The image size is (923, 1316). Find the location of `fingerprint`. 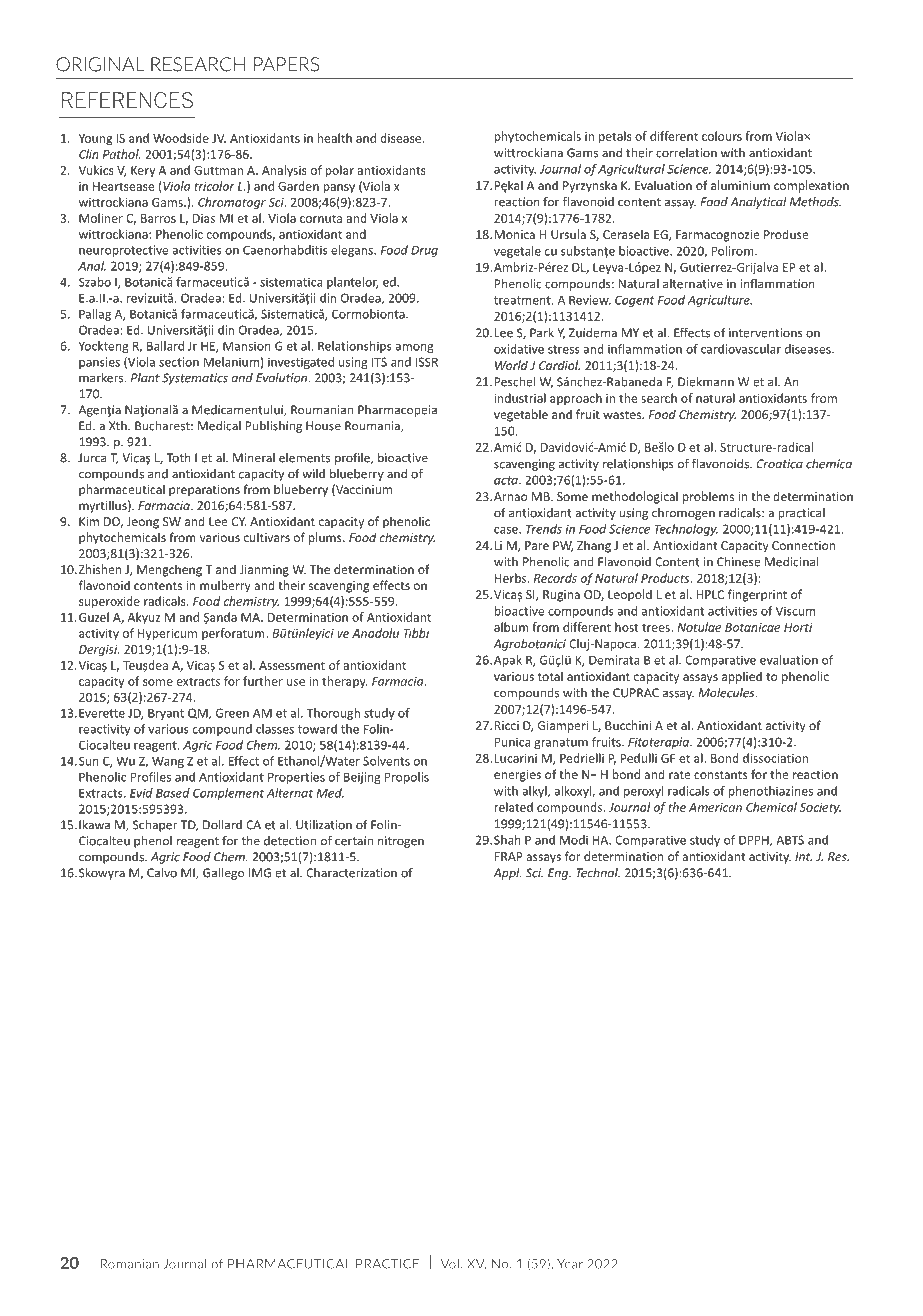

fingerprint is located at coordinates (757, 595).
